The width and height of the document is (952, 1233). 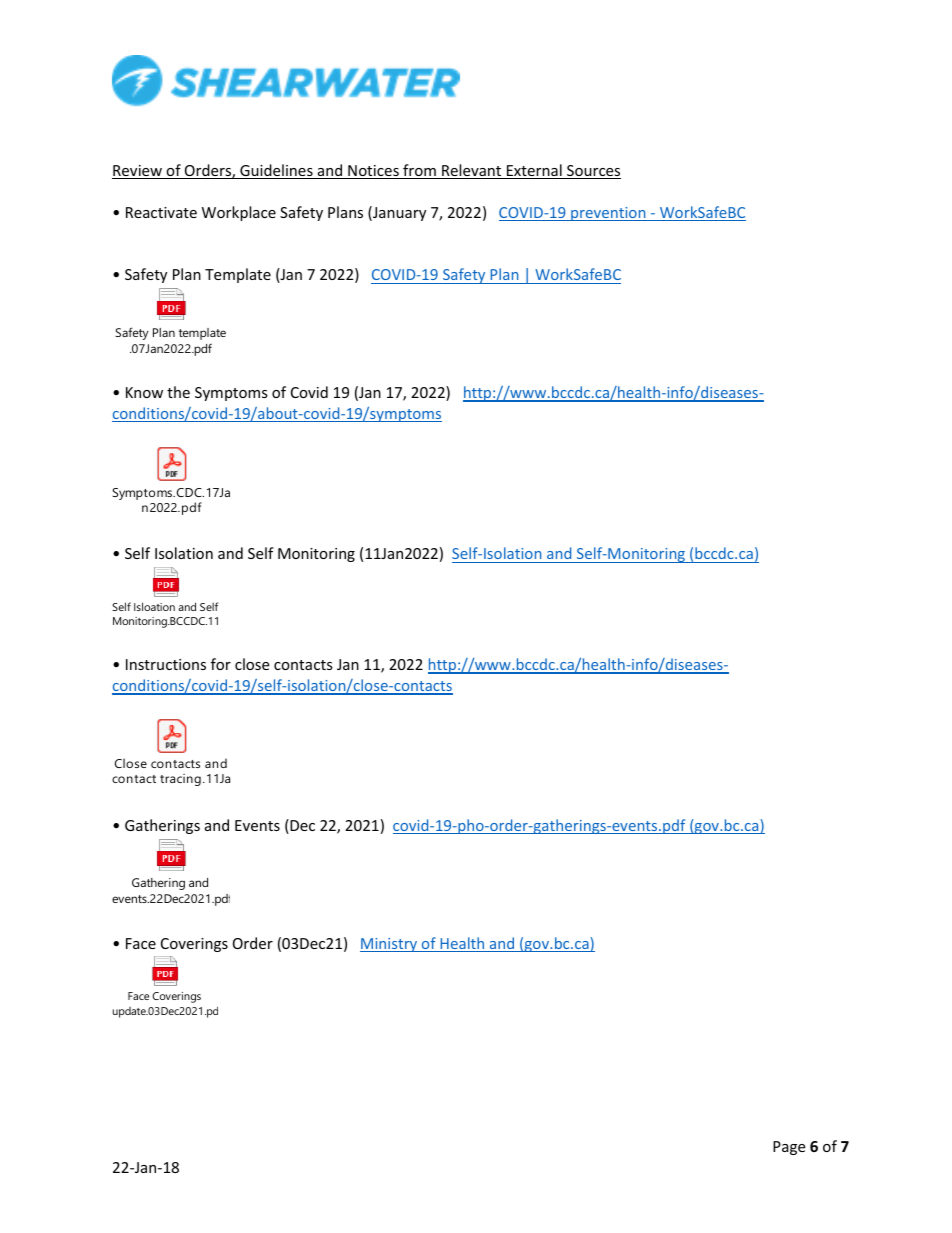 What do you see at coordinates (789, 1148) in the document?
I see `Page` at bounding box center [789, 1148].
